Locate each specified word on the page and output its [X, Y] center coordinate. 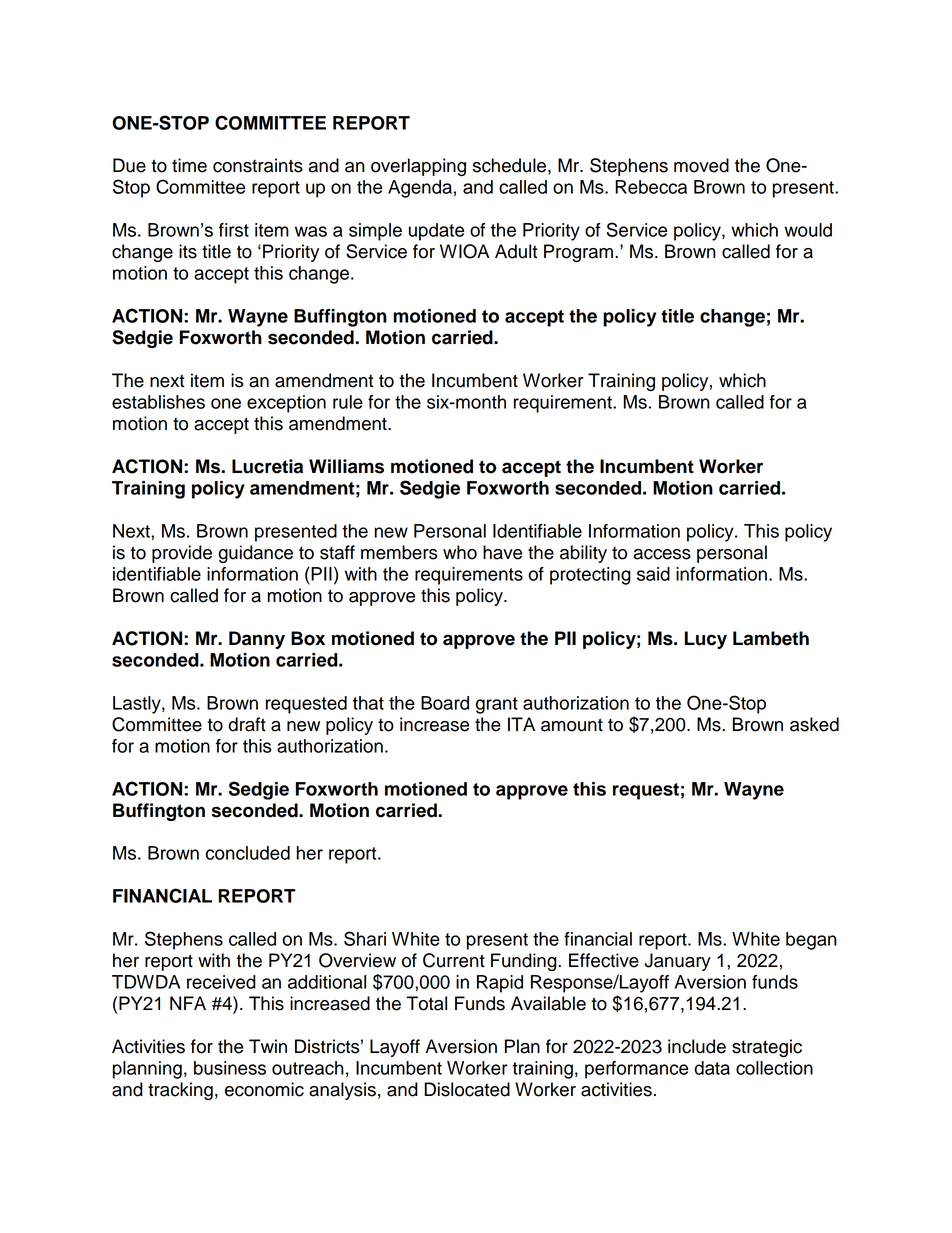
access [662, 554]
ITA [521, 724]
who [460, 552]
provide [182, 554]
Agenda [420, 189]
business [230, 1068]
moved [701, 165]
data [712, 1068]
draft [247, 724]
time [189, 165]
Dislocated [467, 1089]
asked [814, 724]
